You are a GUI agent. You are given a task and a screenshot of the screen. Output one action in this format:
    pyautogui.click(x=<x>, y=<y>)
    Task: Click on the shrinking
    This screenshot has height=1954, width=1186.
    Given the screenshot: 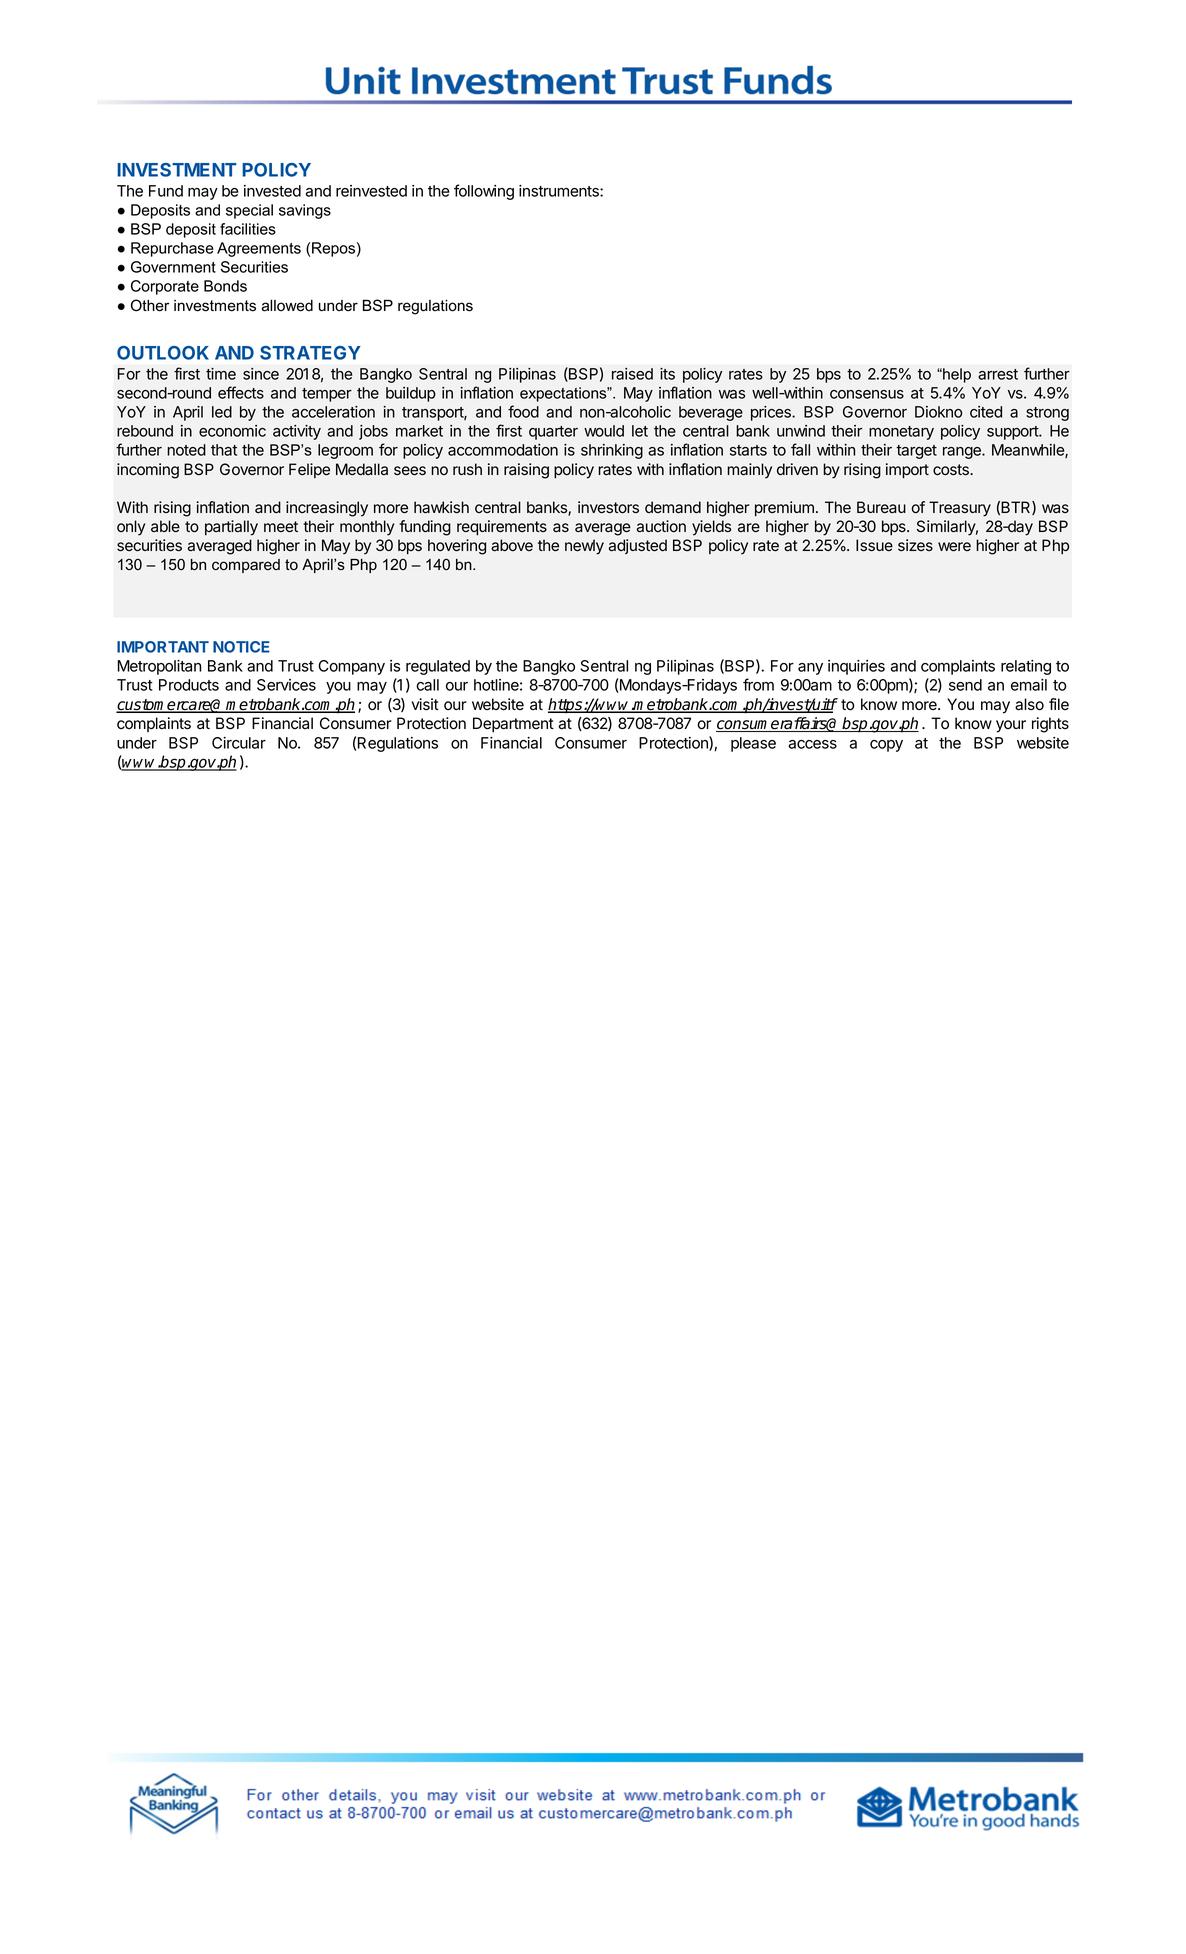 What is the action you would take?
    pyautogui.click(x=612, y=451)
